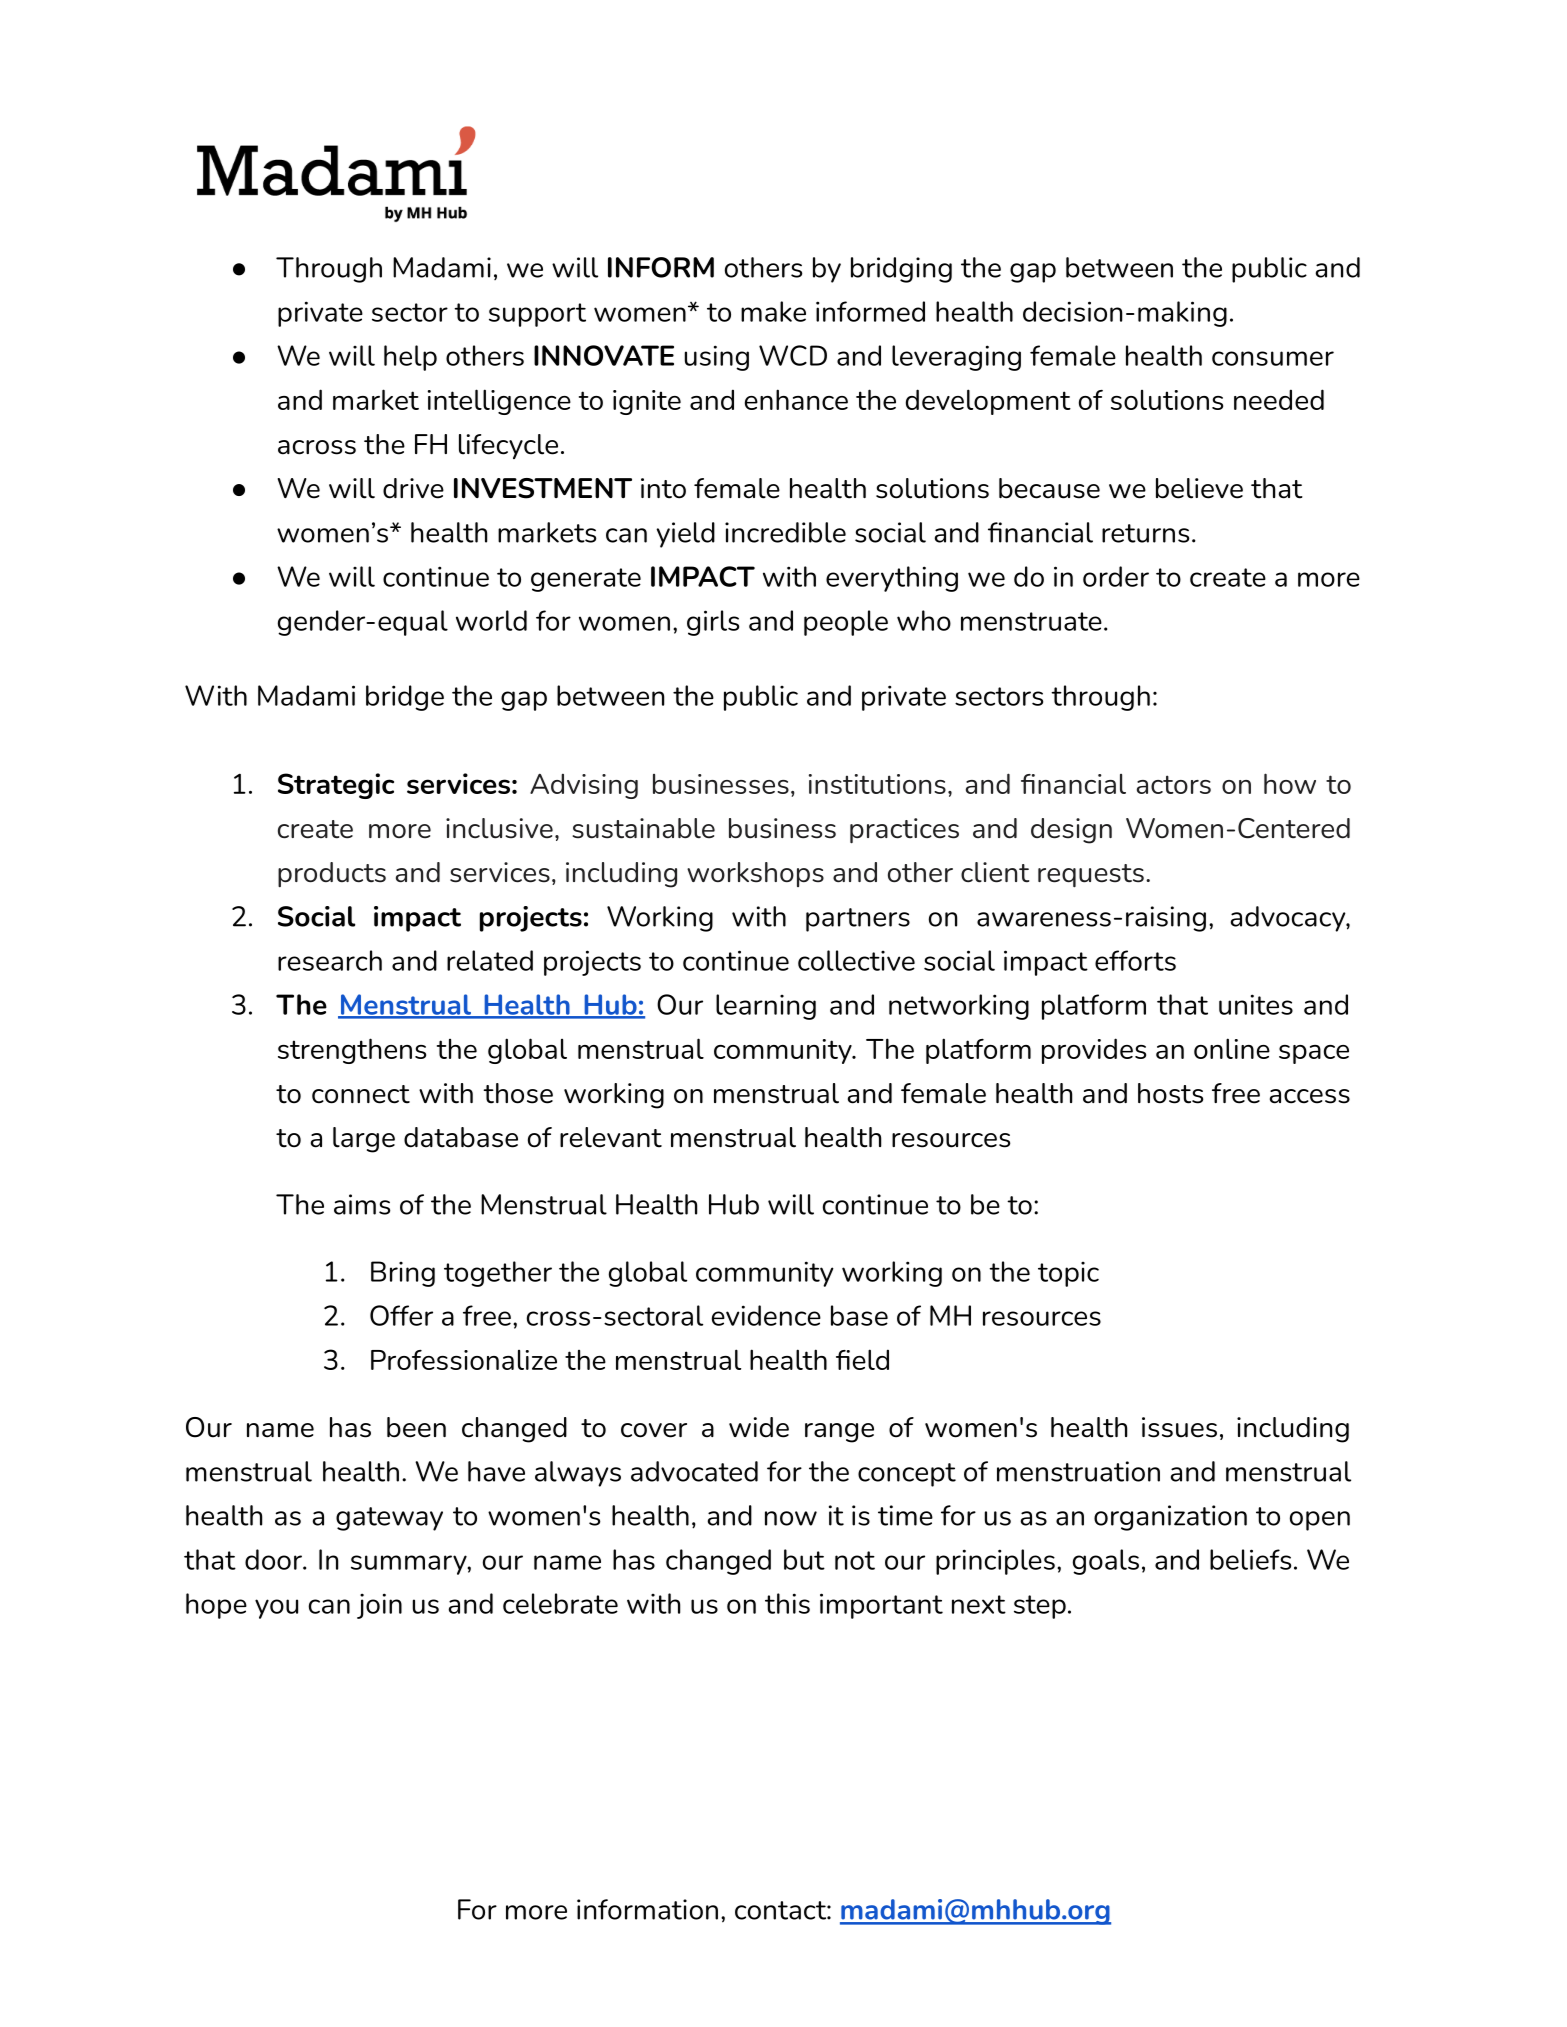 The image size is (1567, 2027). What do you see at coordinates (364, 1140) in the document?
I see `large` at bounding box center [364, 1140].
